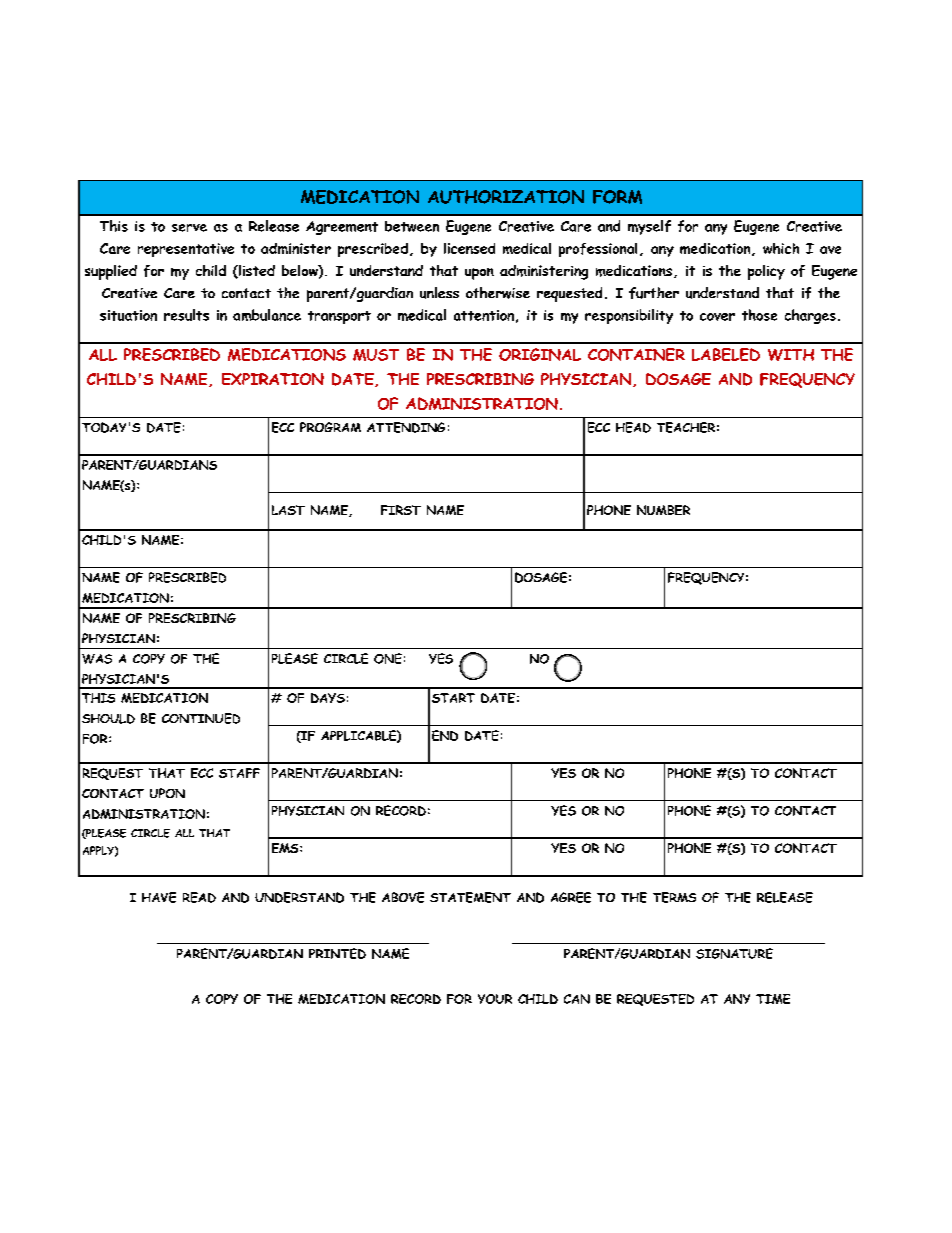 This page has width=952, height=1233. I want to click on which, so click(781, 248).
